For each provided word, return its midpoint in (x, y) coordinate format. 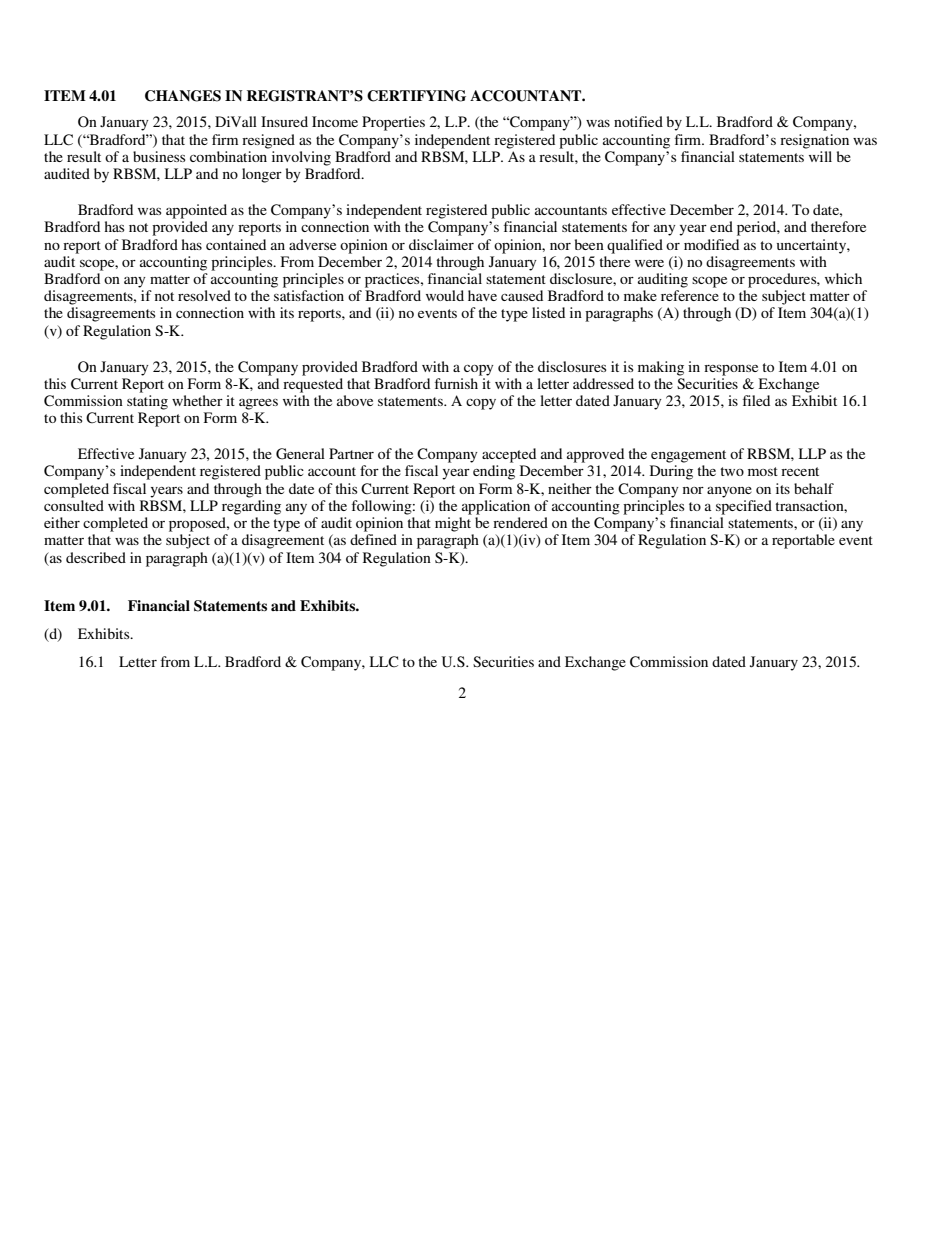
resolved (204, 295)
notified (638, 121)
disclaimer (441, 244)
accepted (509, 455)
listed (548, 312)
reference (690, 295)
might (453, 524)
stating (147, 402)
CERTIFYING (416, 96)
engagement (688, 456)
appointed (196, 211)
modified (711, 244)
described (96, 557)
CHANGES (183, 96)
